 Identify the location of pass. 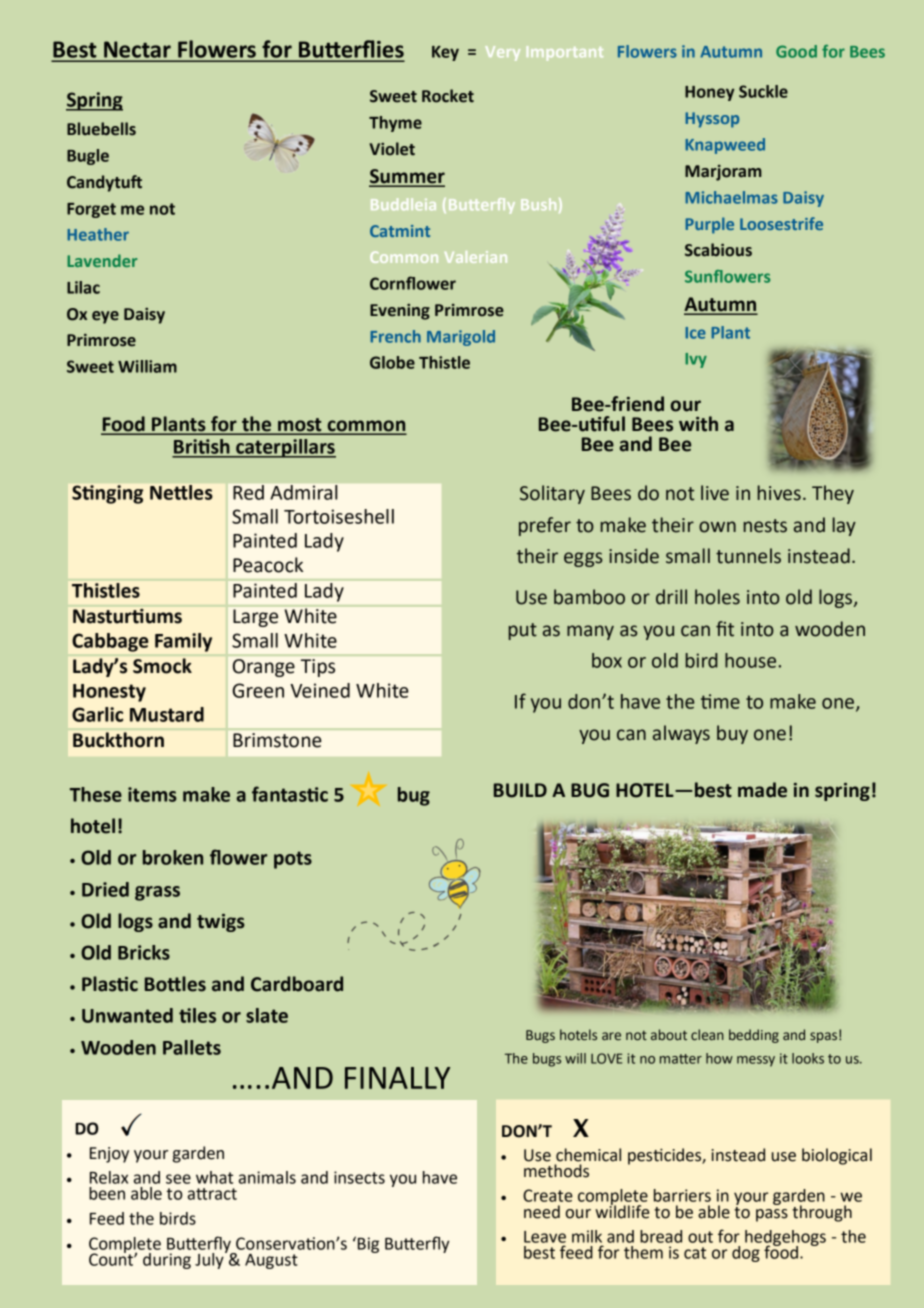
(772, 1215).
